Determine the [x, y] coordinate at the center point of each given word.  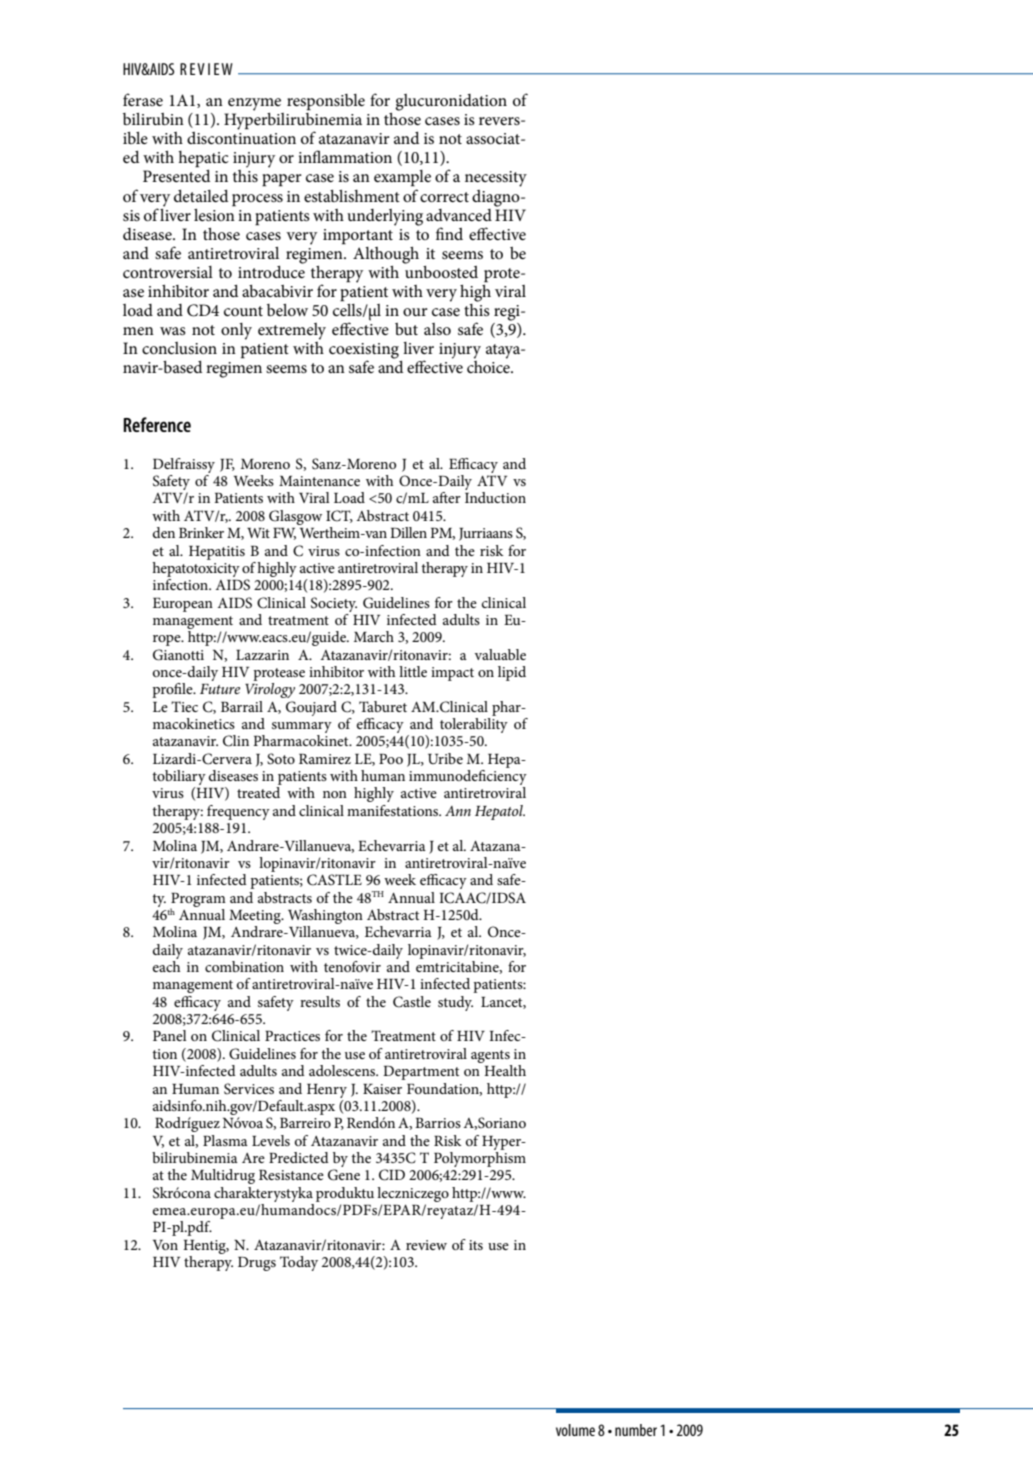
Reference [157, 424]
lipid [512, 673]
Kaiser [382, 1089]
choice [489, 367]
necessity [496, 179]
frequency [238, 812]
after [447, 497]
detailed [201, 196]
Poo [391, 759]
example [402, 178]
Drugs [257, 1264]
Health [505, 1070]
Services [249, 1089]
